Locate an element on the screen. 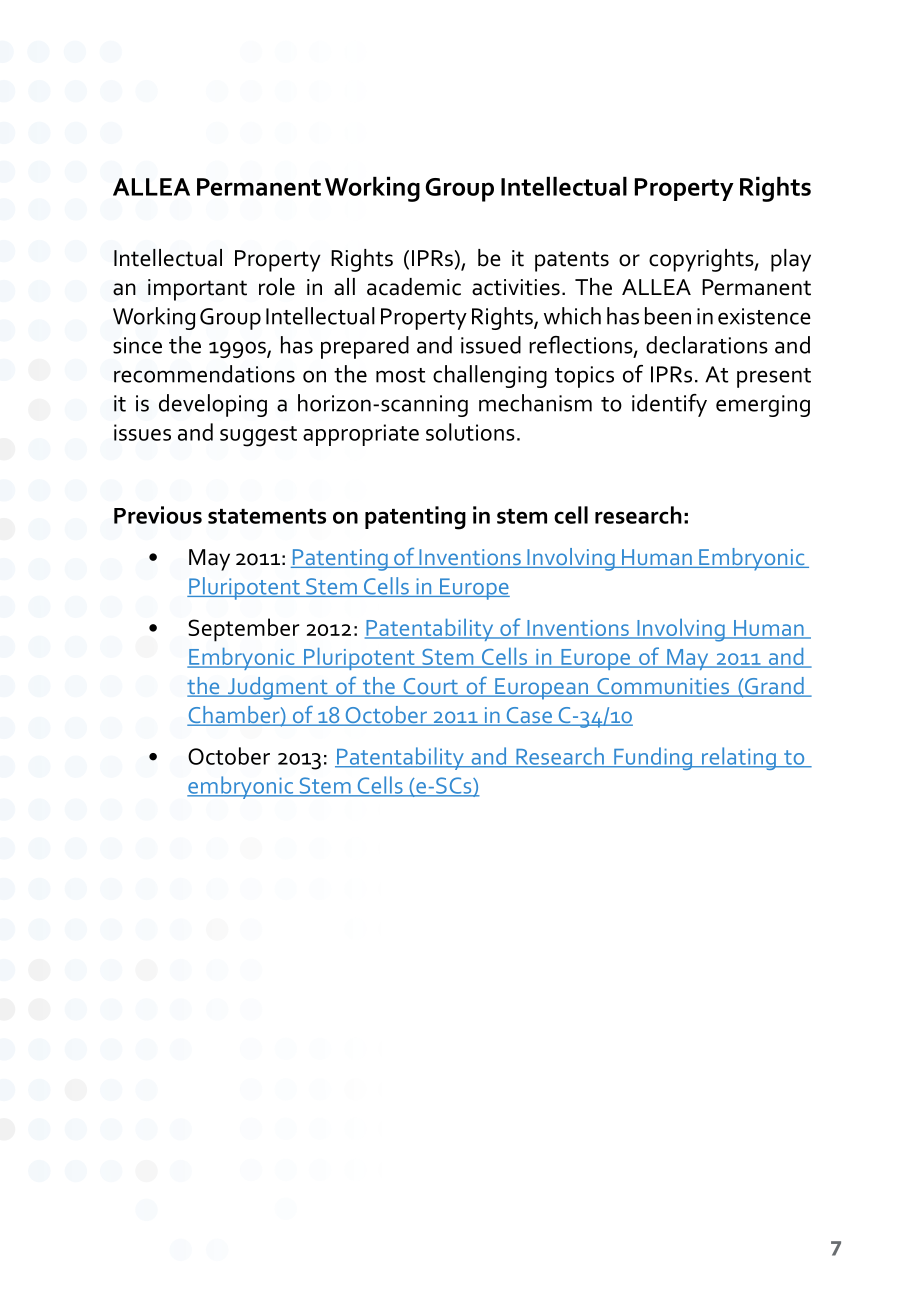 The image size is (924, 1311). Judgment is located at coordinates (277, 688).
